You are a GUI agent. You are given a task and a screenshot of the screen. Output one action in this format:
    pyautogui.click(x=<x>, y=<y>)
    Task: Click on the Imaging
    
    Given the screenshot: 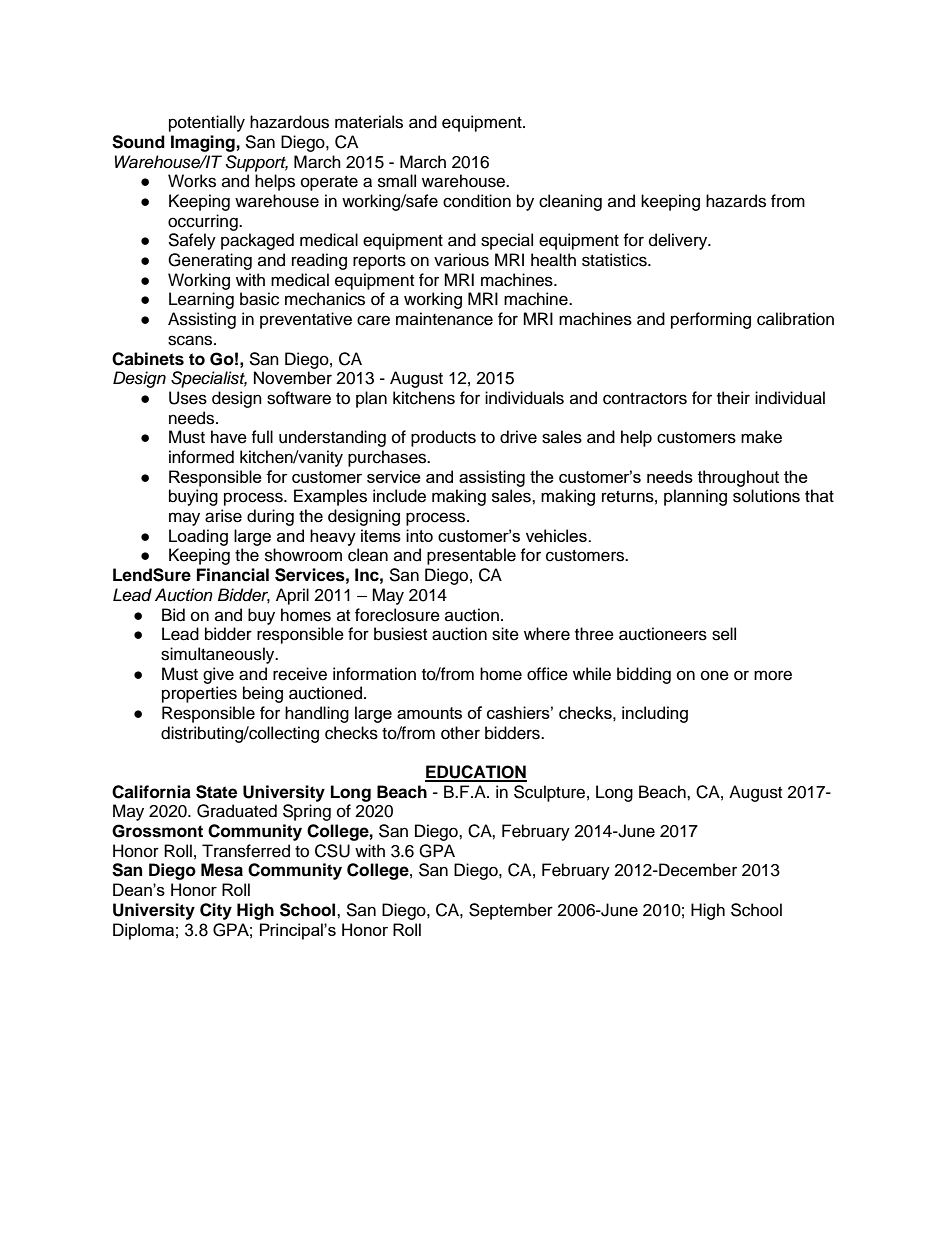 What is the action you would take?
    pyautogui.click(x=203, y=143)
